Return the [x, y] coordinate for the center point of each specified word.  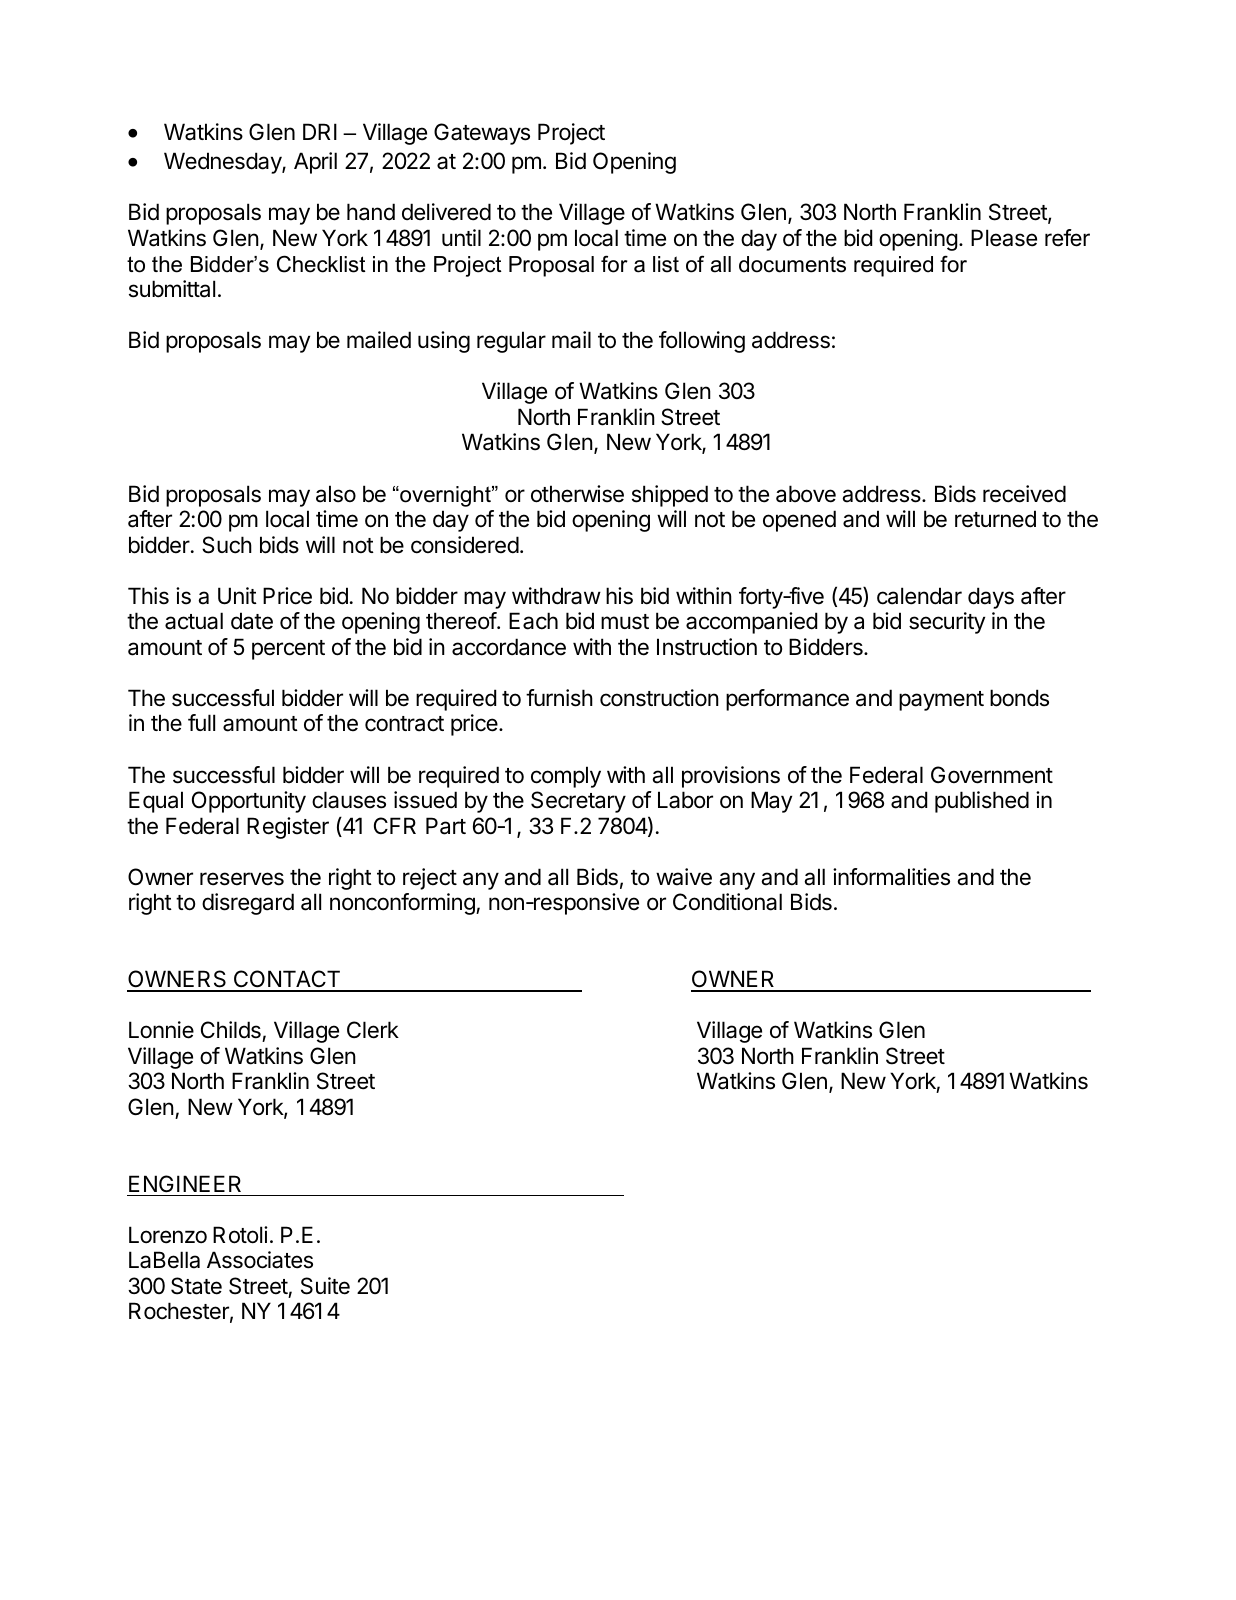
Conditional [727, 902]
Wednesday [223, 163]
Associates [260, 1260]
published [982, 802]
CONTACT [286, 980]
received [1024, 494]
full [201, 722]
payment [941, 701]
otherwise [577, 494]
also [336, 494]
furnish [559, 698]
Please [1004, 238]
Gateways [482, 134]
